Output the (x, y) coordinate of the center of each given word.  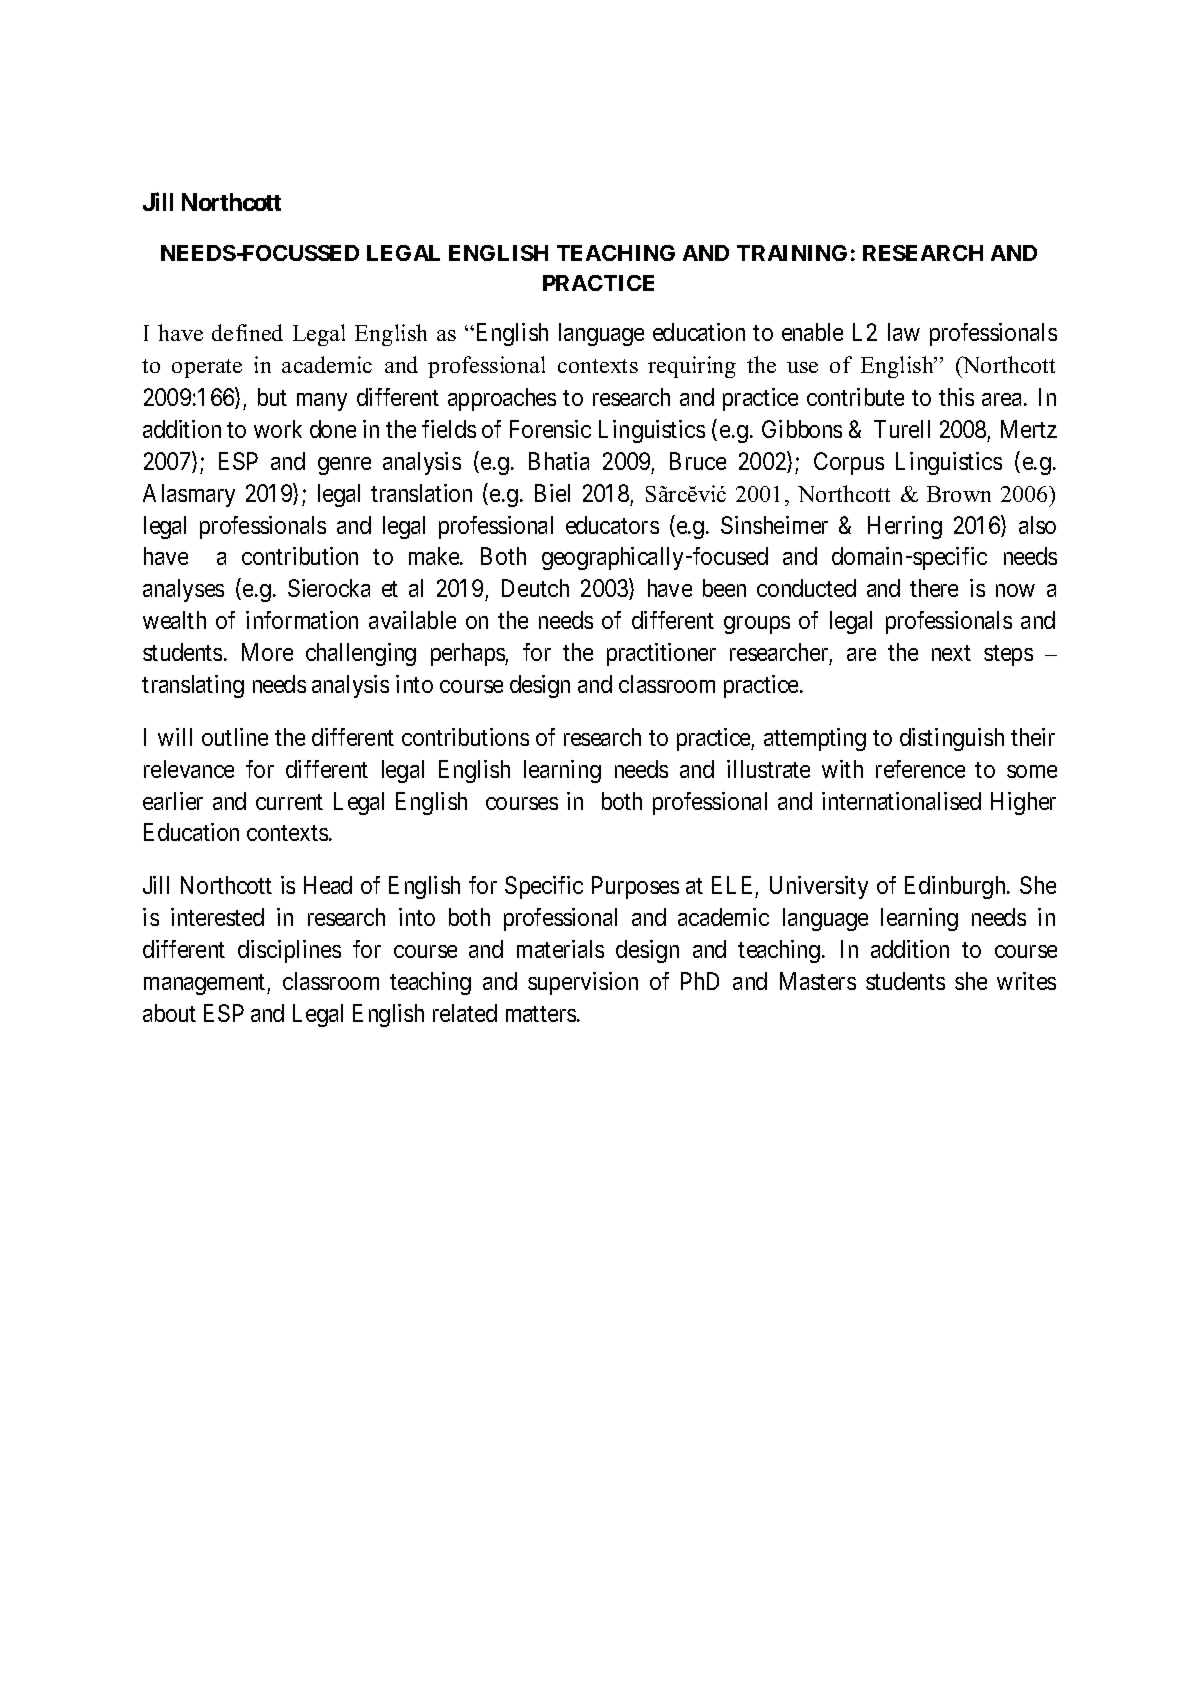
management (206, 984)
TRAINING (792, 253)
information (302, 620)
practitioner (661, 654)
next (951, 653)
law (904, 332)
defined (247, 332)
